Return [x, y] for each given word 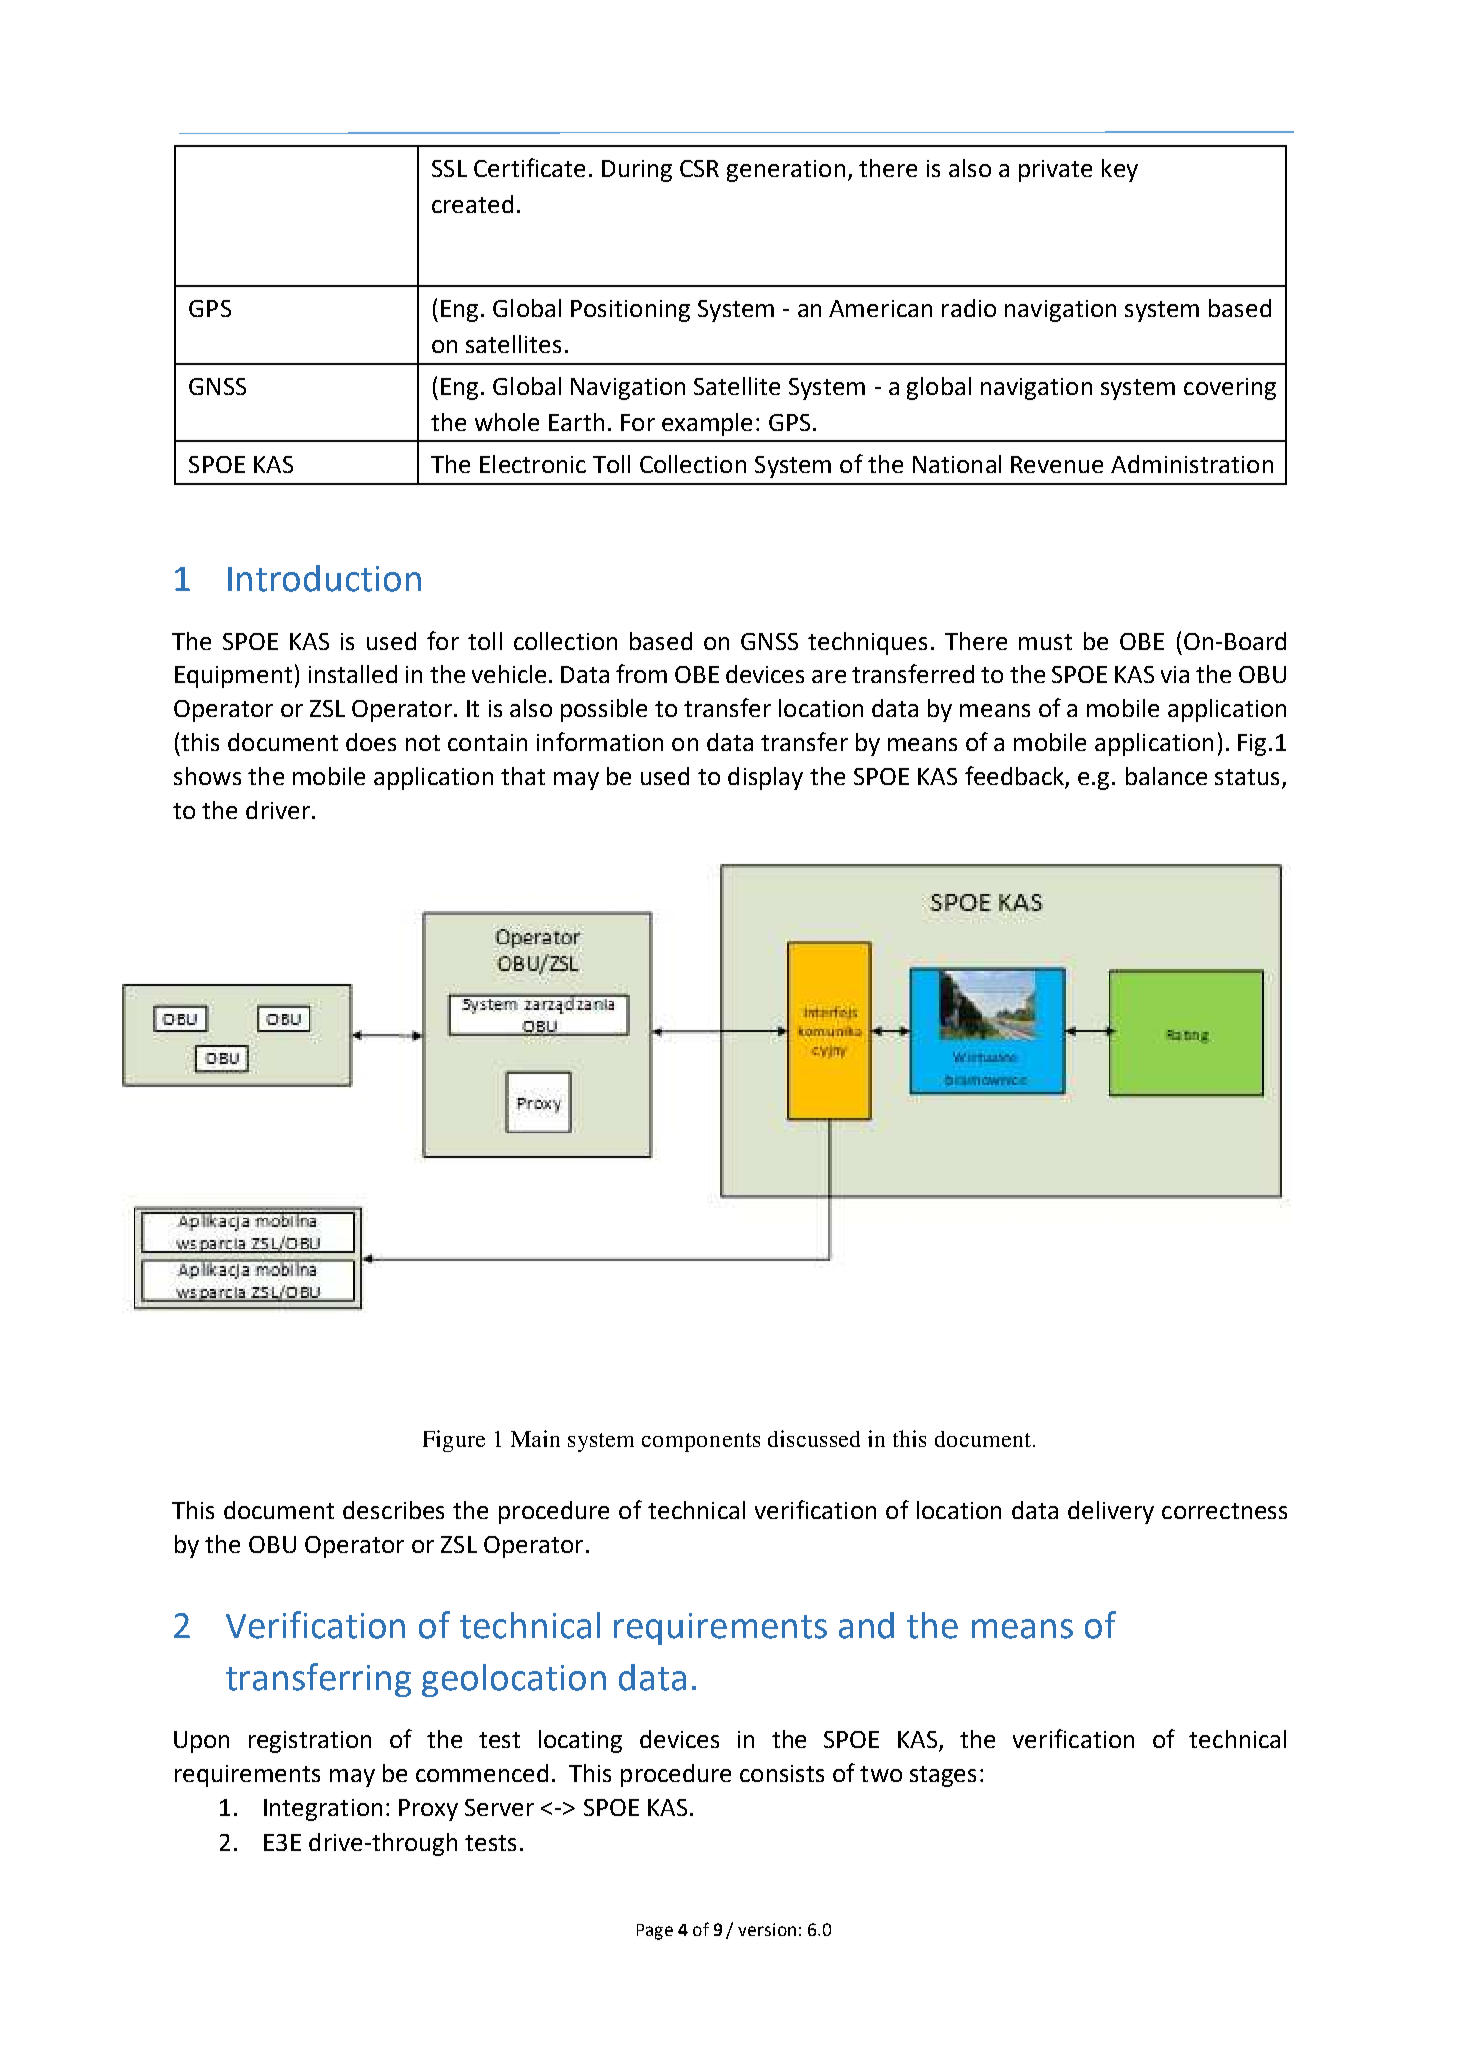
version [767, 1929]
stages [943, 1776]
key [1120, 170]
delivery [1111, 1512]
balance [1166, 776]
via [1175, 674]
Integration [323, 1810]
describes [393, 1510]
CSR [699, 168]
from [641, 673]
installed [353, 674]
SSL [449, 168]
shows [207, 776]
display [765, 778]
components [701, 1442]
